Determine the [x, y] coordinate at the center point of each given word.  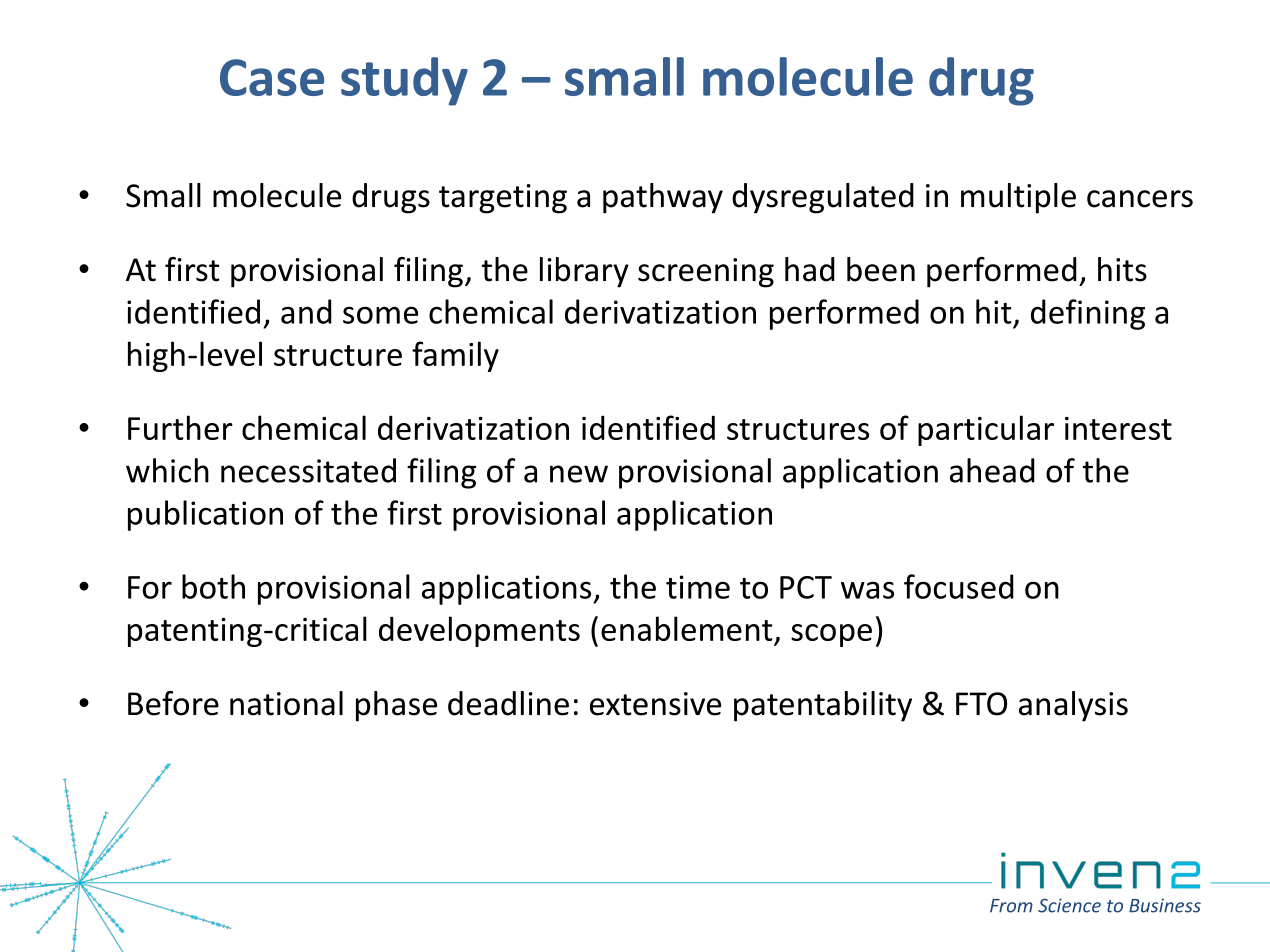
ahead [992, 470]
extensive [655, 704]
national [286, 703]
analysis [1073, 706]
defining [1088, 314]
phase [396, 706]
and [306, 311]
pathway [663, 198]
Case [272, 77]
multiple [1018, 198]
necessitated [308, 470]
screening [706, 273]
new [579, 474]
